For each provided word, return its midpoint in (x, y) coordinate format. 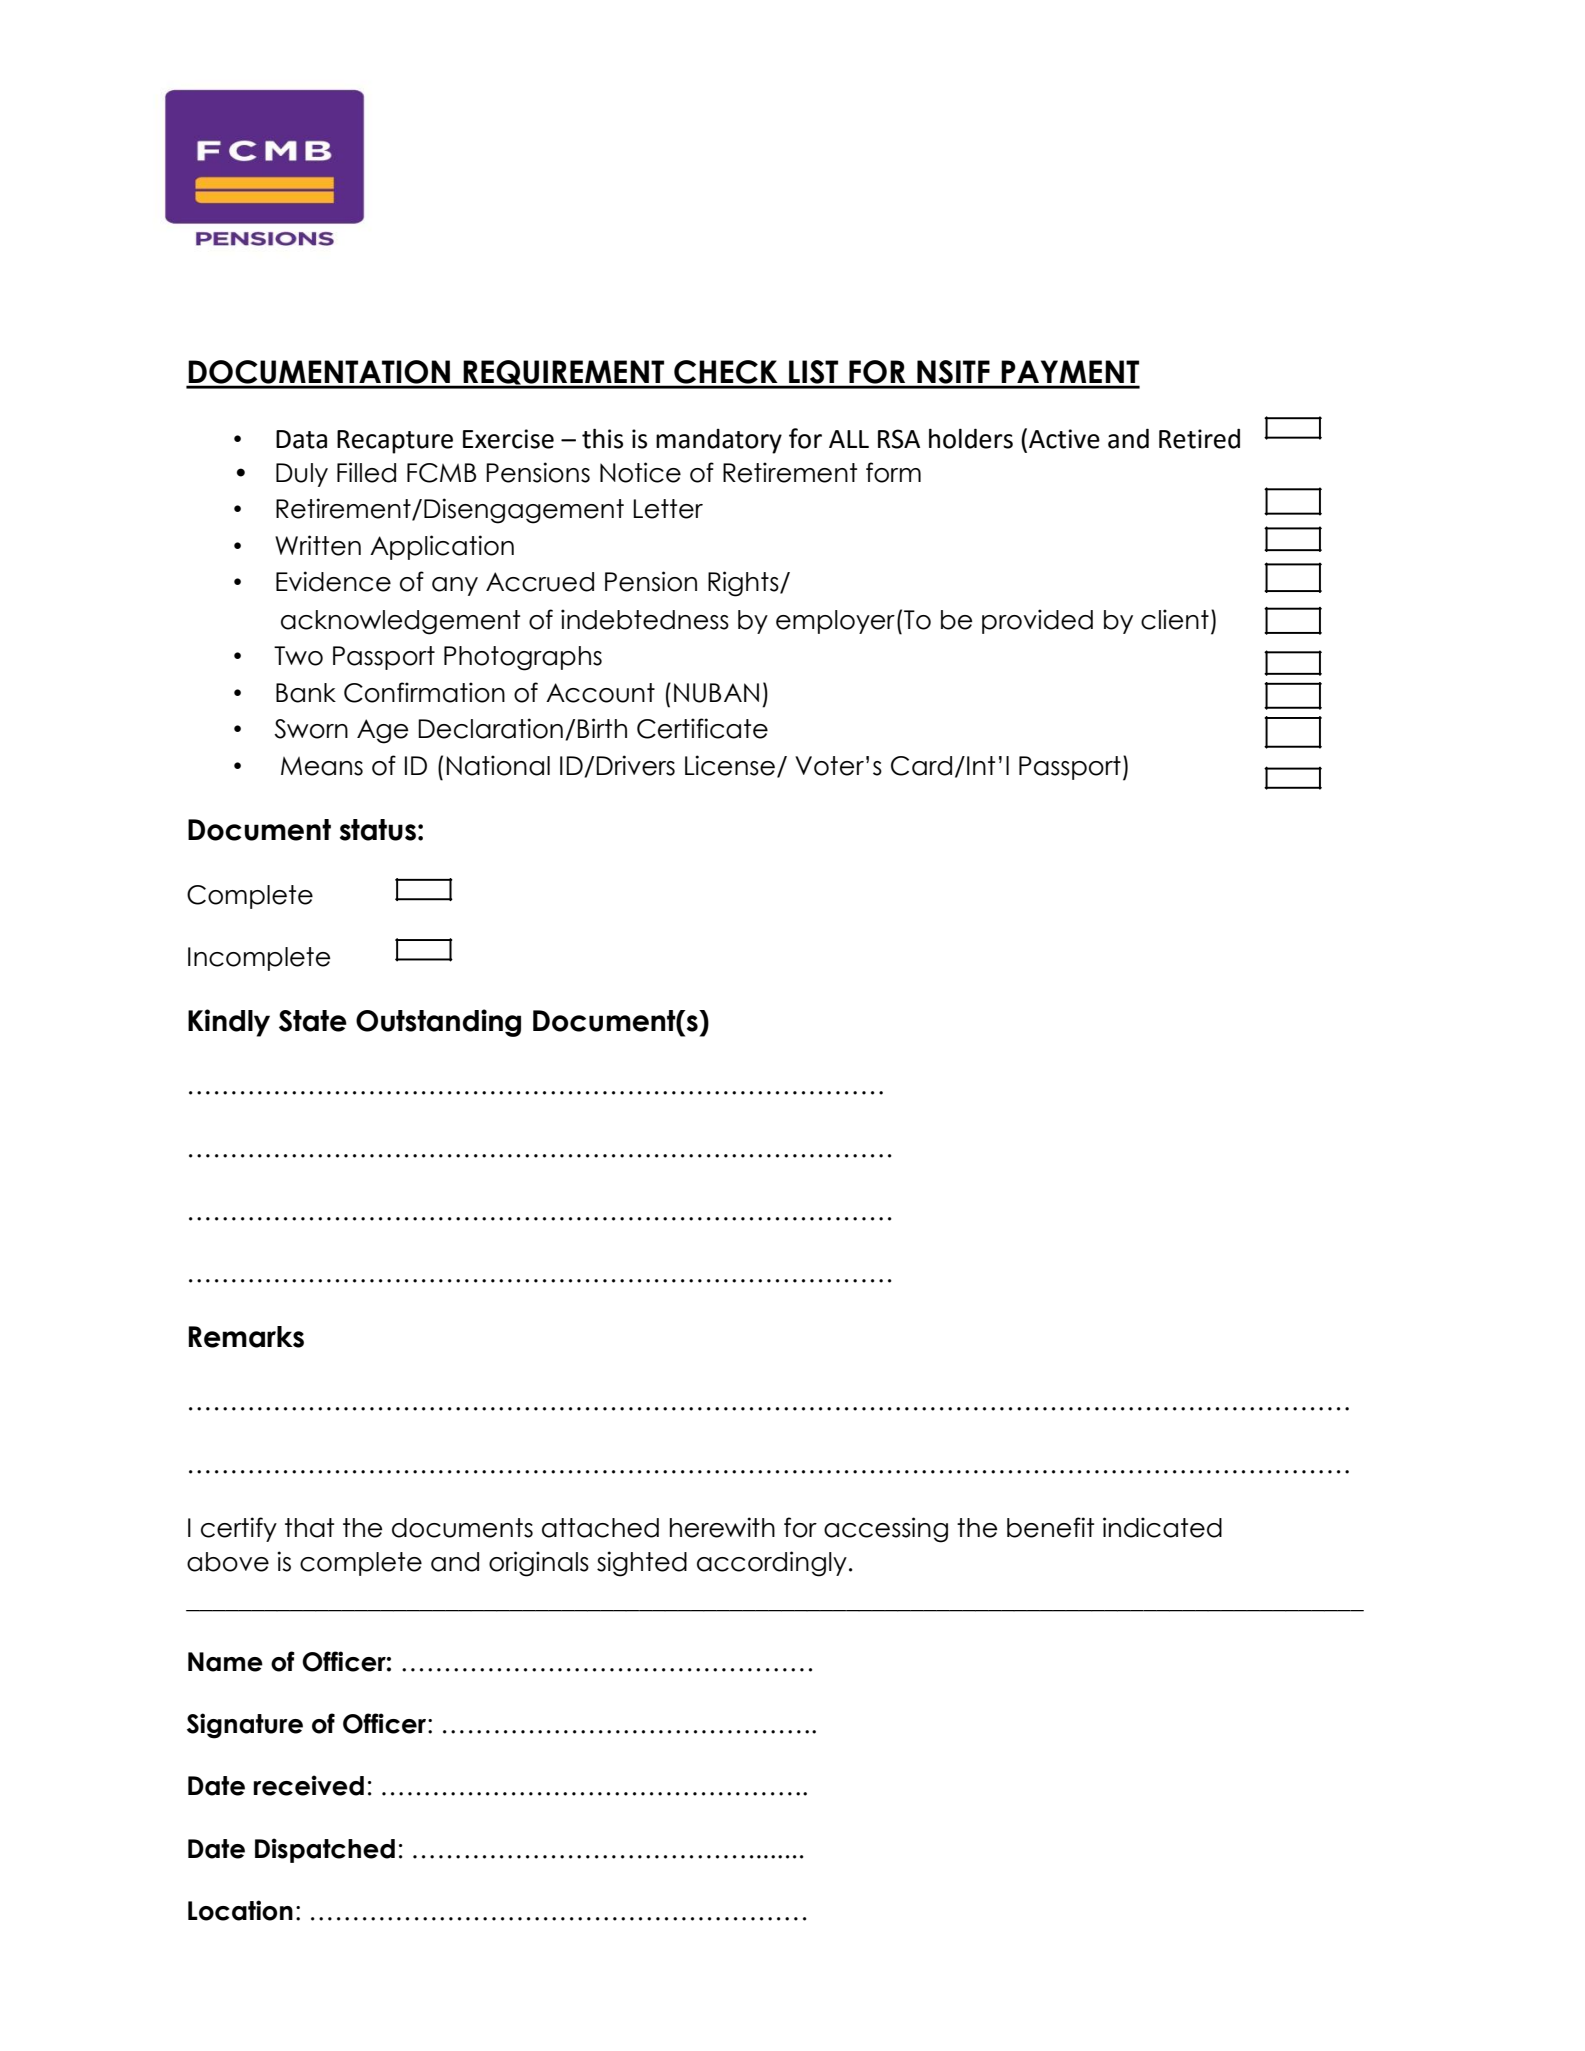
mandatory (719, 441)
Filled (366, 472)
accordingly (772, 1564)
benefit (1050, 1527)
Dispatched (325, 1850)
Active (1064, 439)
